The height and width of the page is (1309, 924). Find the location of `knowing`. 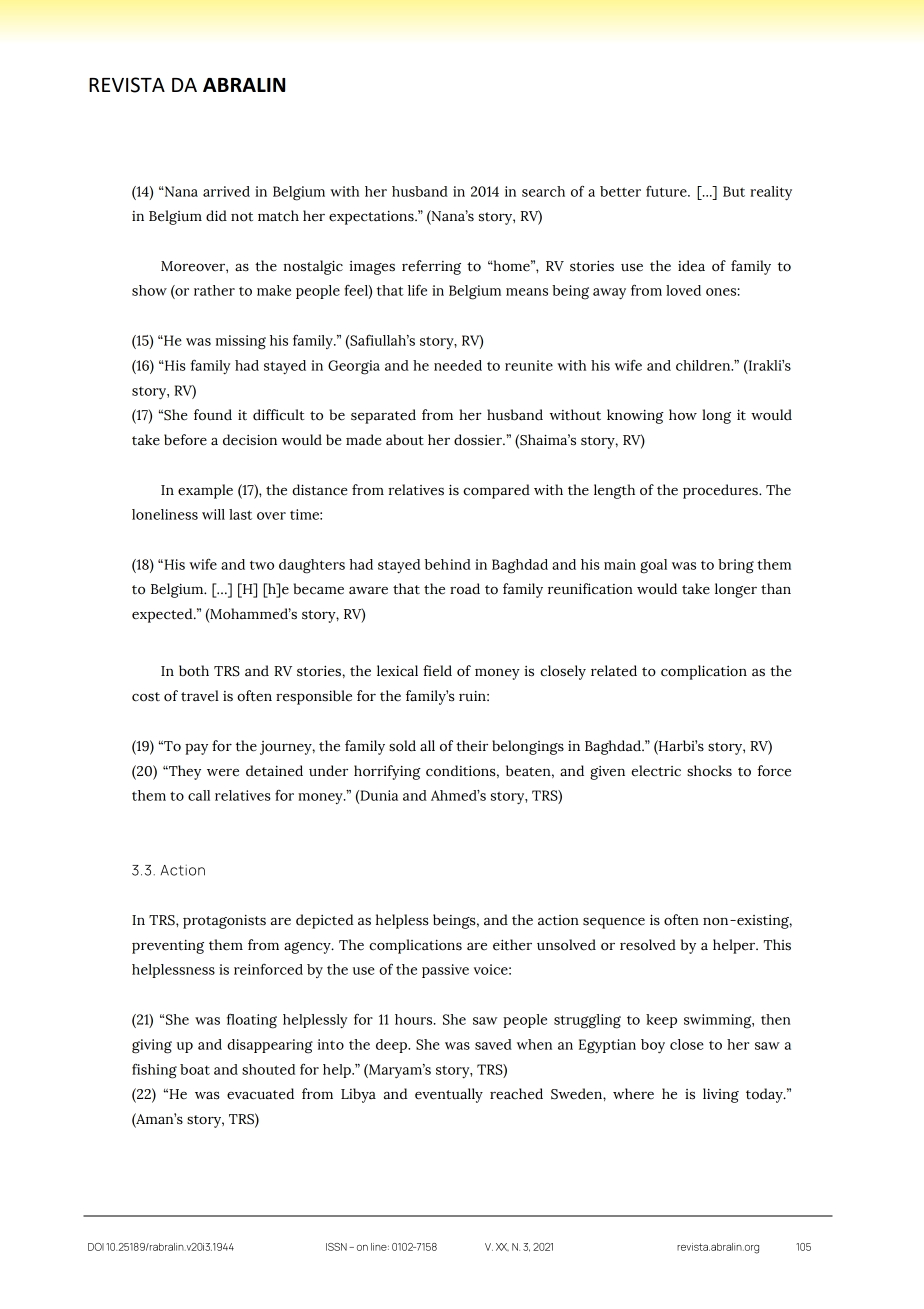

knowing is located at coordinates (635, 416).
